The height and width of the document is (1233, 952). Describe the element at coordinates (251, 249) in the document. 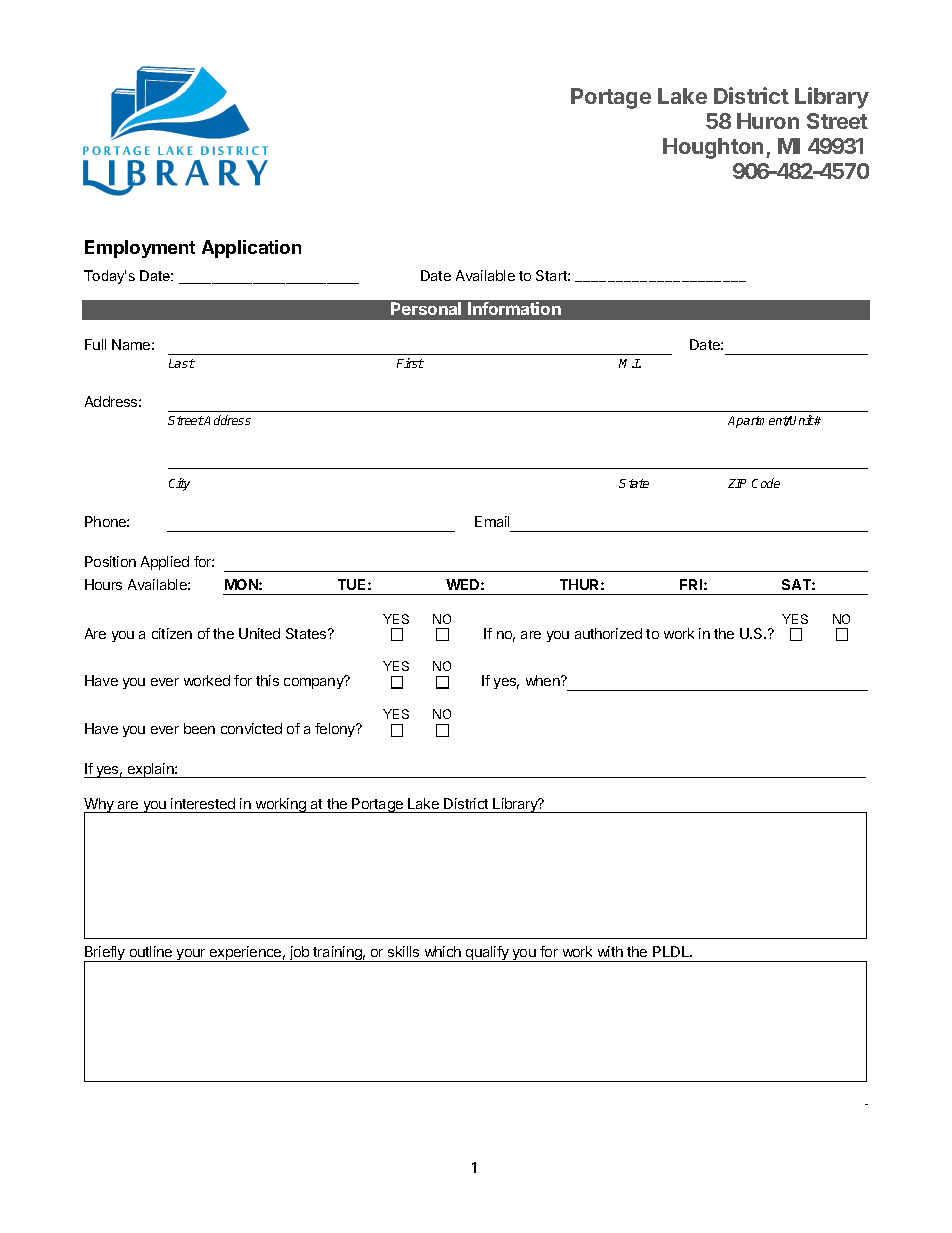

I see `Application` at that location.
